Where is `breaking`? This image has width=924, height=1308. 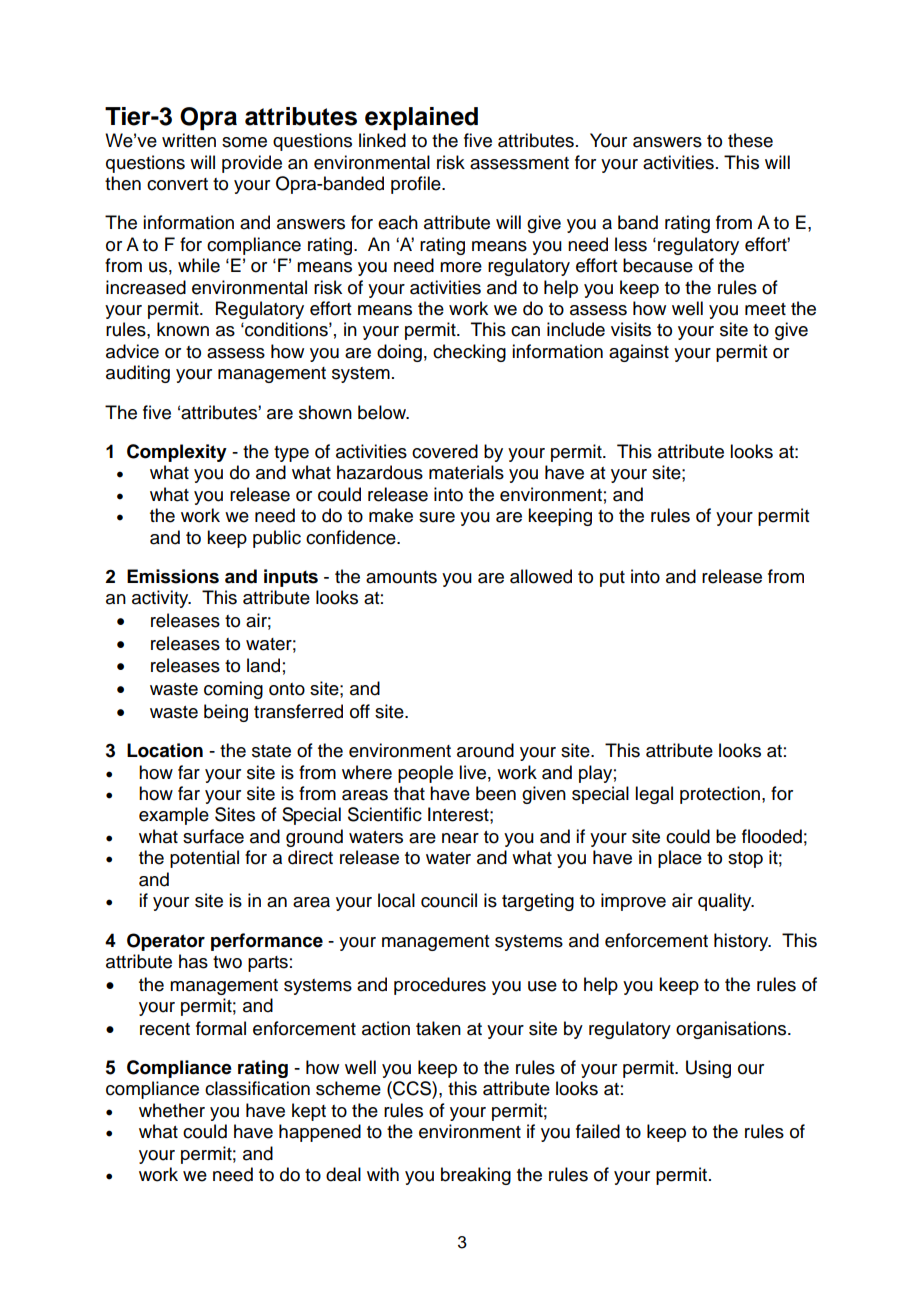
breaking is located at coordinates (476, 1176).
